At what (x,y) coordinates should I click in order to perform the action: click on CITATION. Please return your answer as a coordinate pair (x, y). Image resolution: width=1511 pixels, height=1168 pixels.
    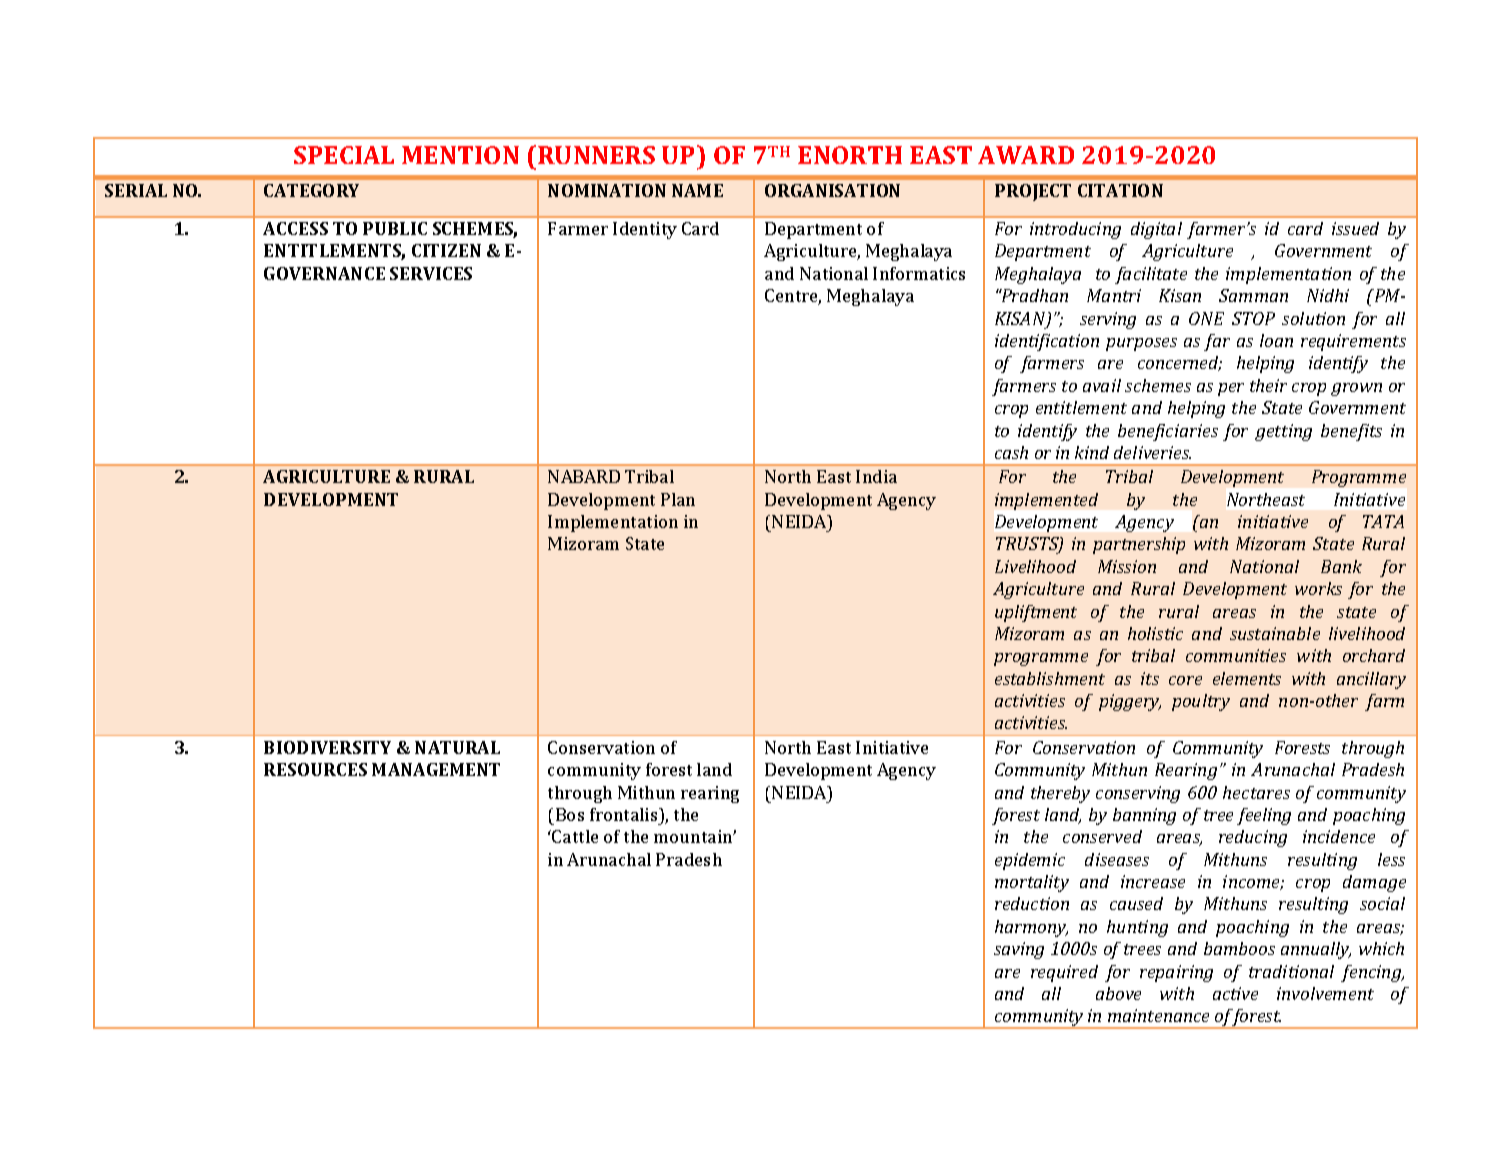
    Looking at the image, I should click on (1120, 190).
